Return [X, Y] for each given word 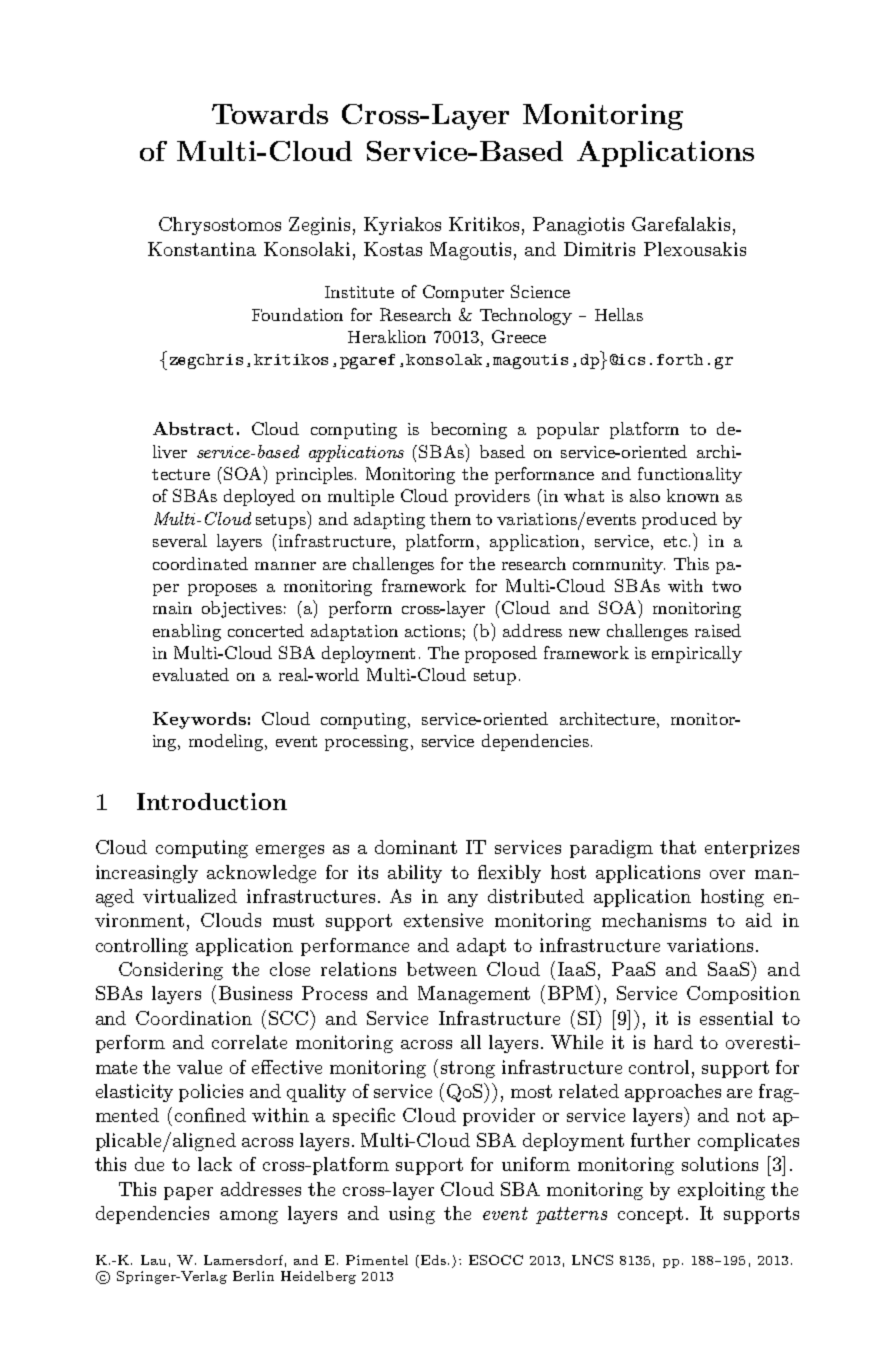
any [463, 900]
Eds [435, 1260]
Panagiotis [578, 226]
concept [650, 1215]
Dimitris [599, 249]
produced [679, 520]
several [180, 540]
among [249, 1217]
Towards [270, 114]
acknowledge [261, 874]
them [450, 518]
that [678, 847]
